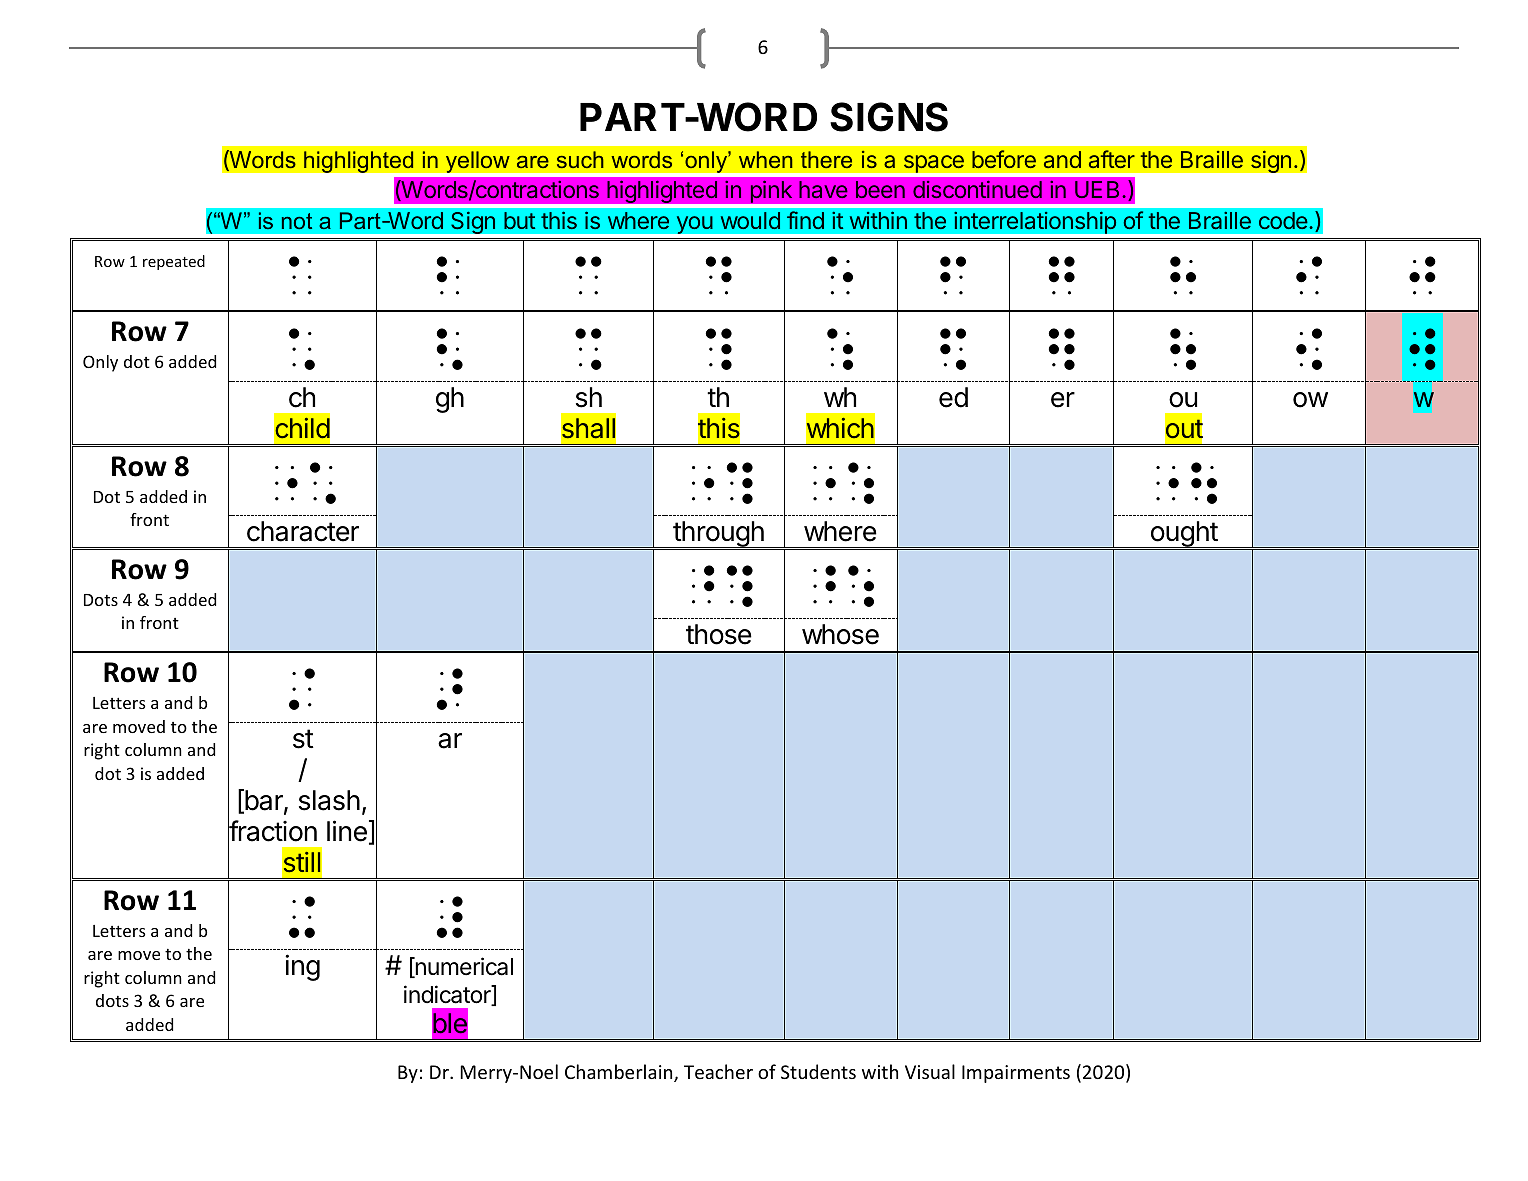  I want to click on not, so click(297, 221).
